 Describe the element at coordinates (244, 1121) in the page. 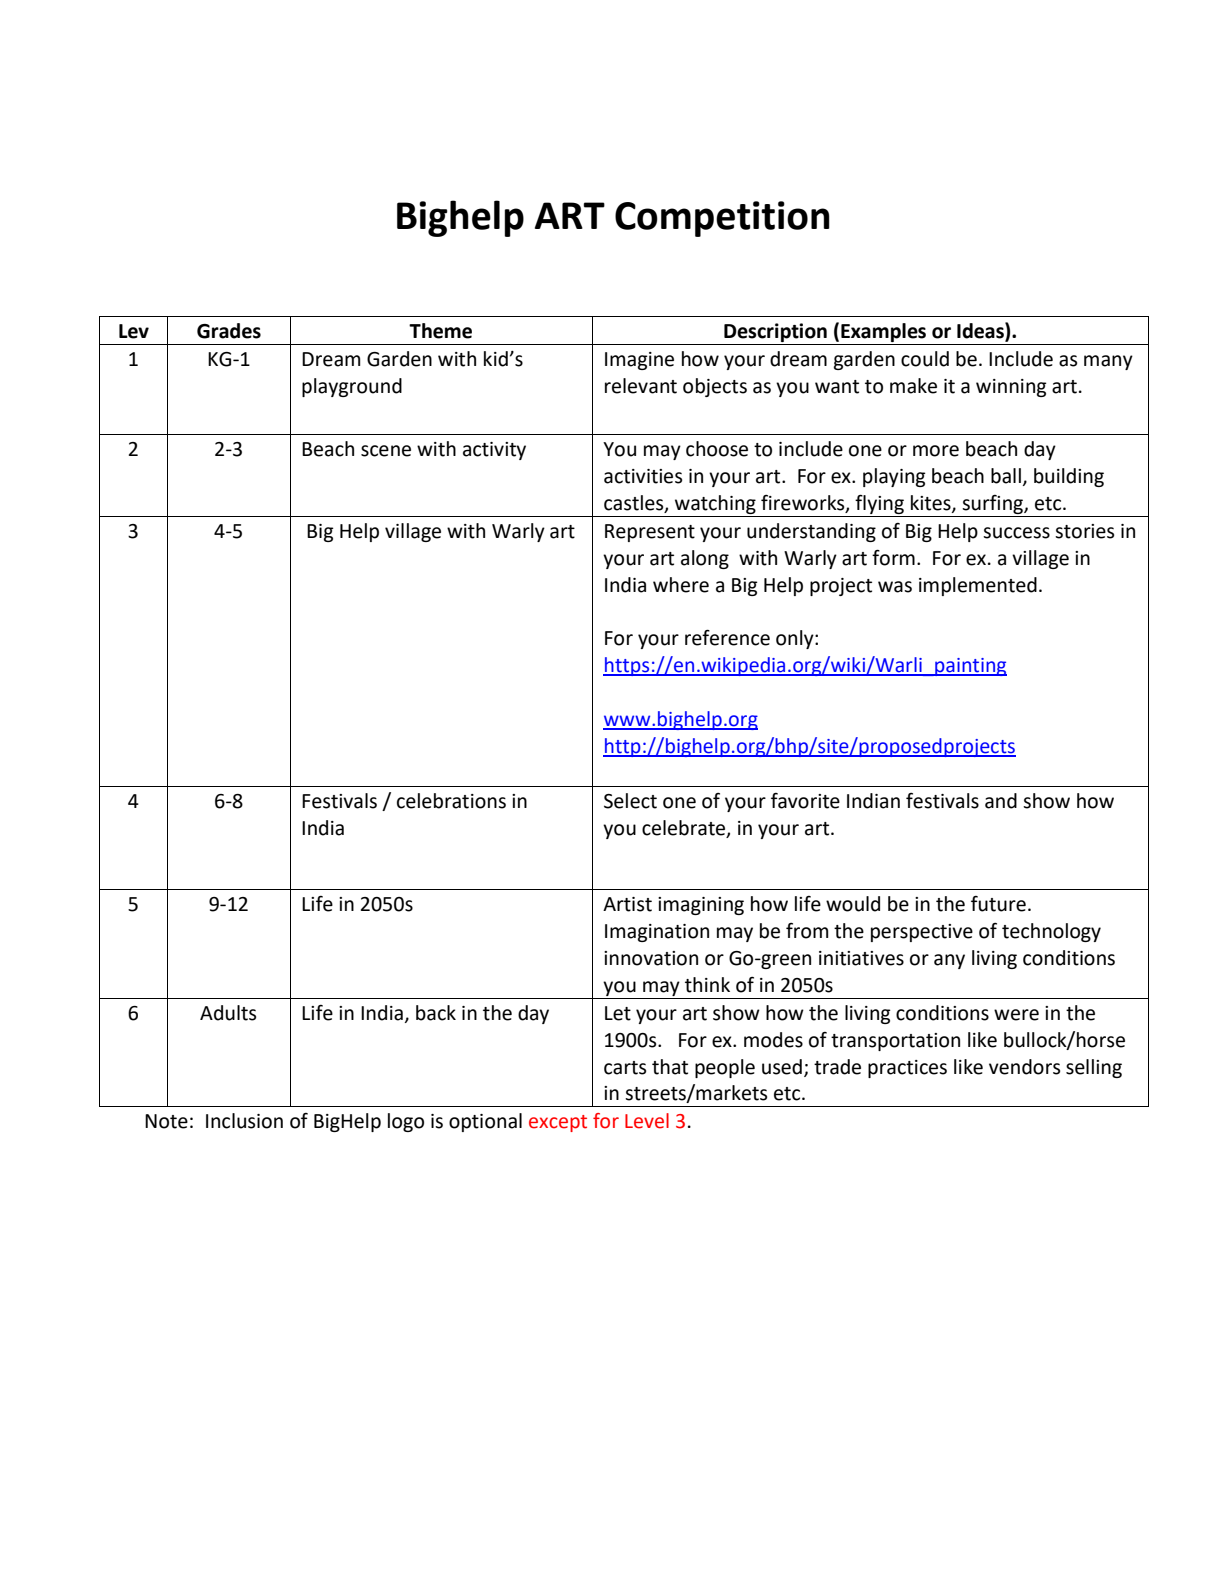

I see `Inclusion` at that location.
